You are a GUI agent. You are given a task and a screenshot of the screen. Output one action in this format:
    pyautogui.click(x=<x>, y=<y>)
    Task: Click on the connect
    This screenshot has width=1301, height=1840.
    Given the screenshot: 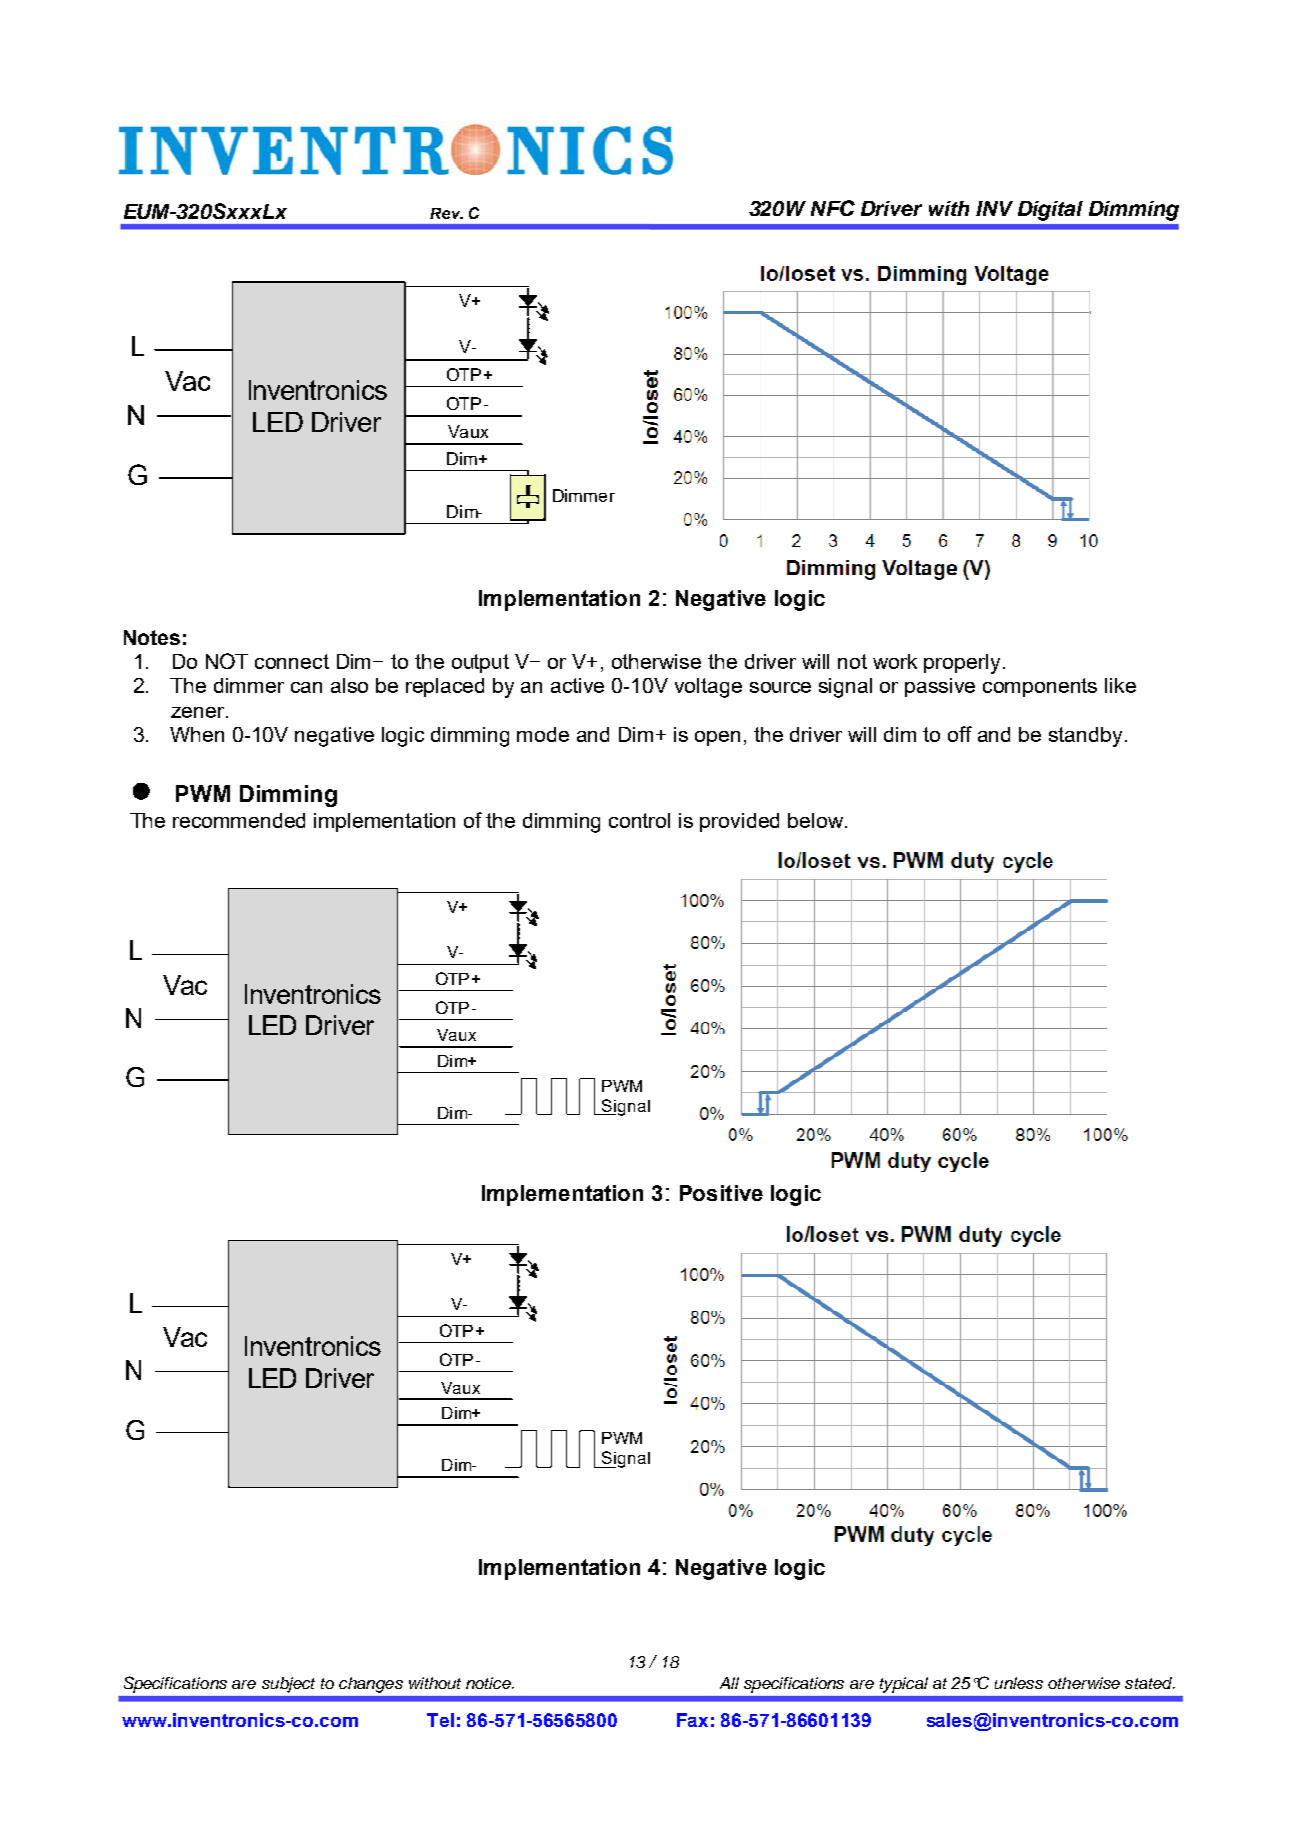 What is the action you would take?
    pyautogui.click(x=292, y=661)
